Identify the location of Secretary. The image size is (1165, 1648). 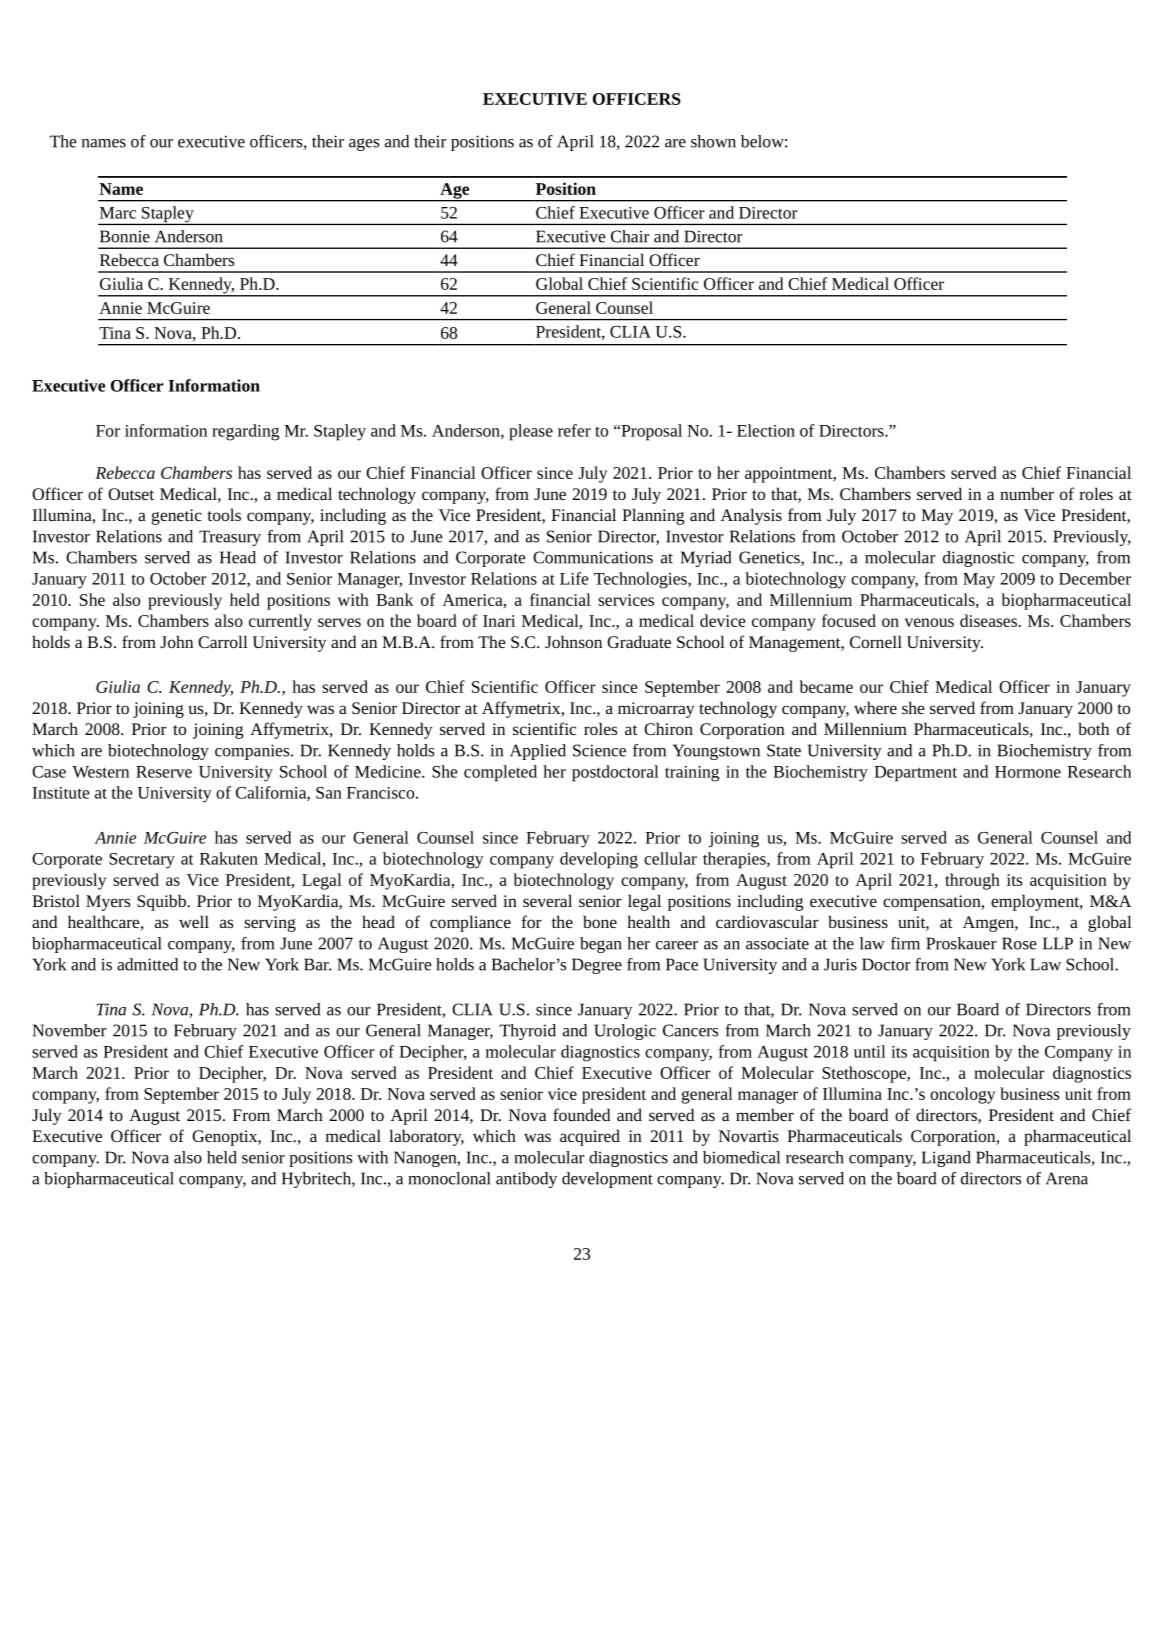
(142, 861).
